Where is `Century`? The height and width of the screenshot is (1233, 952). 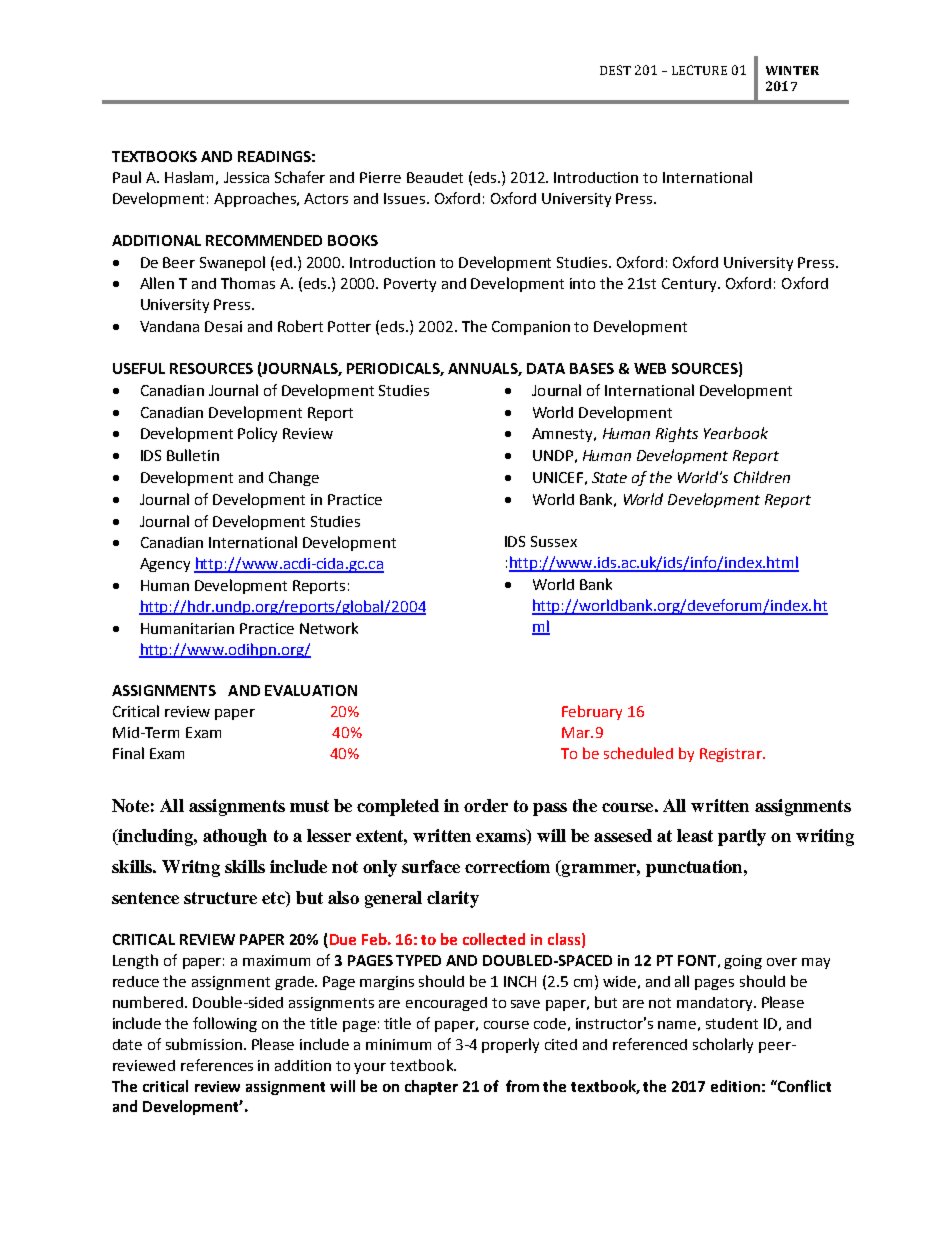 Century is located at coordinates (690, 285).
